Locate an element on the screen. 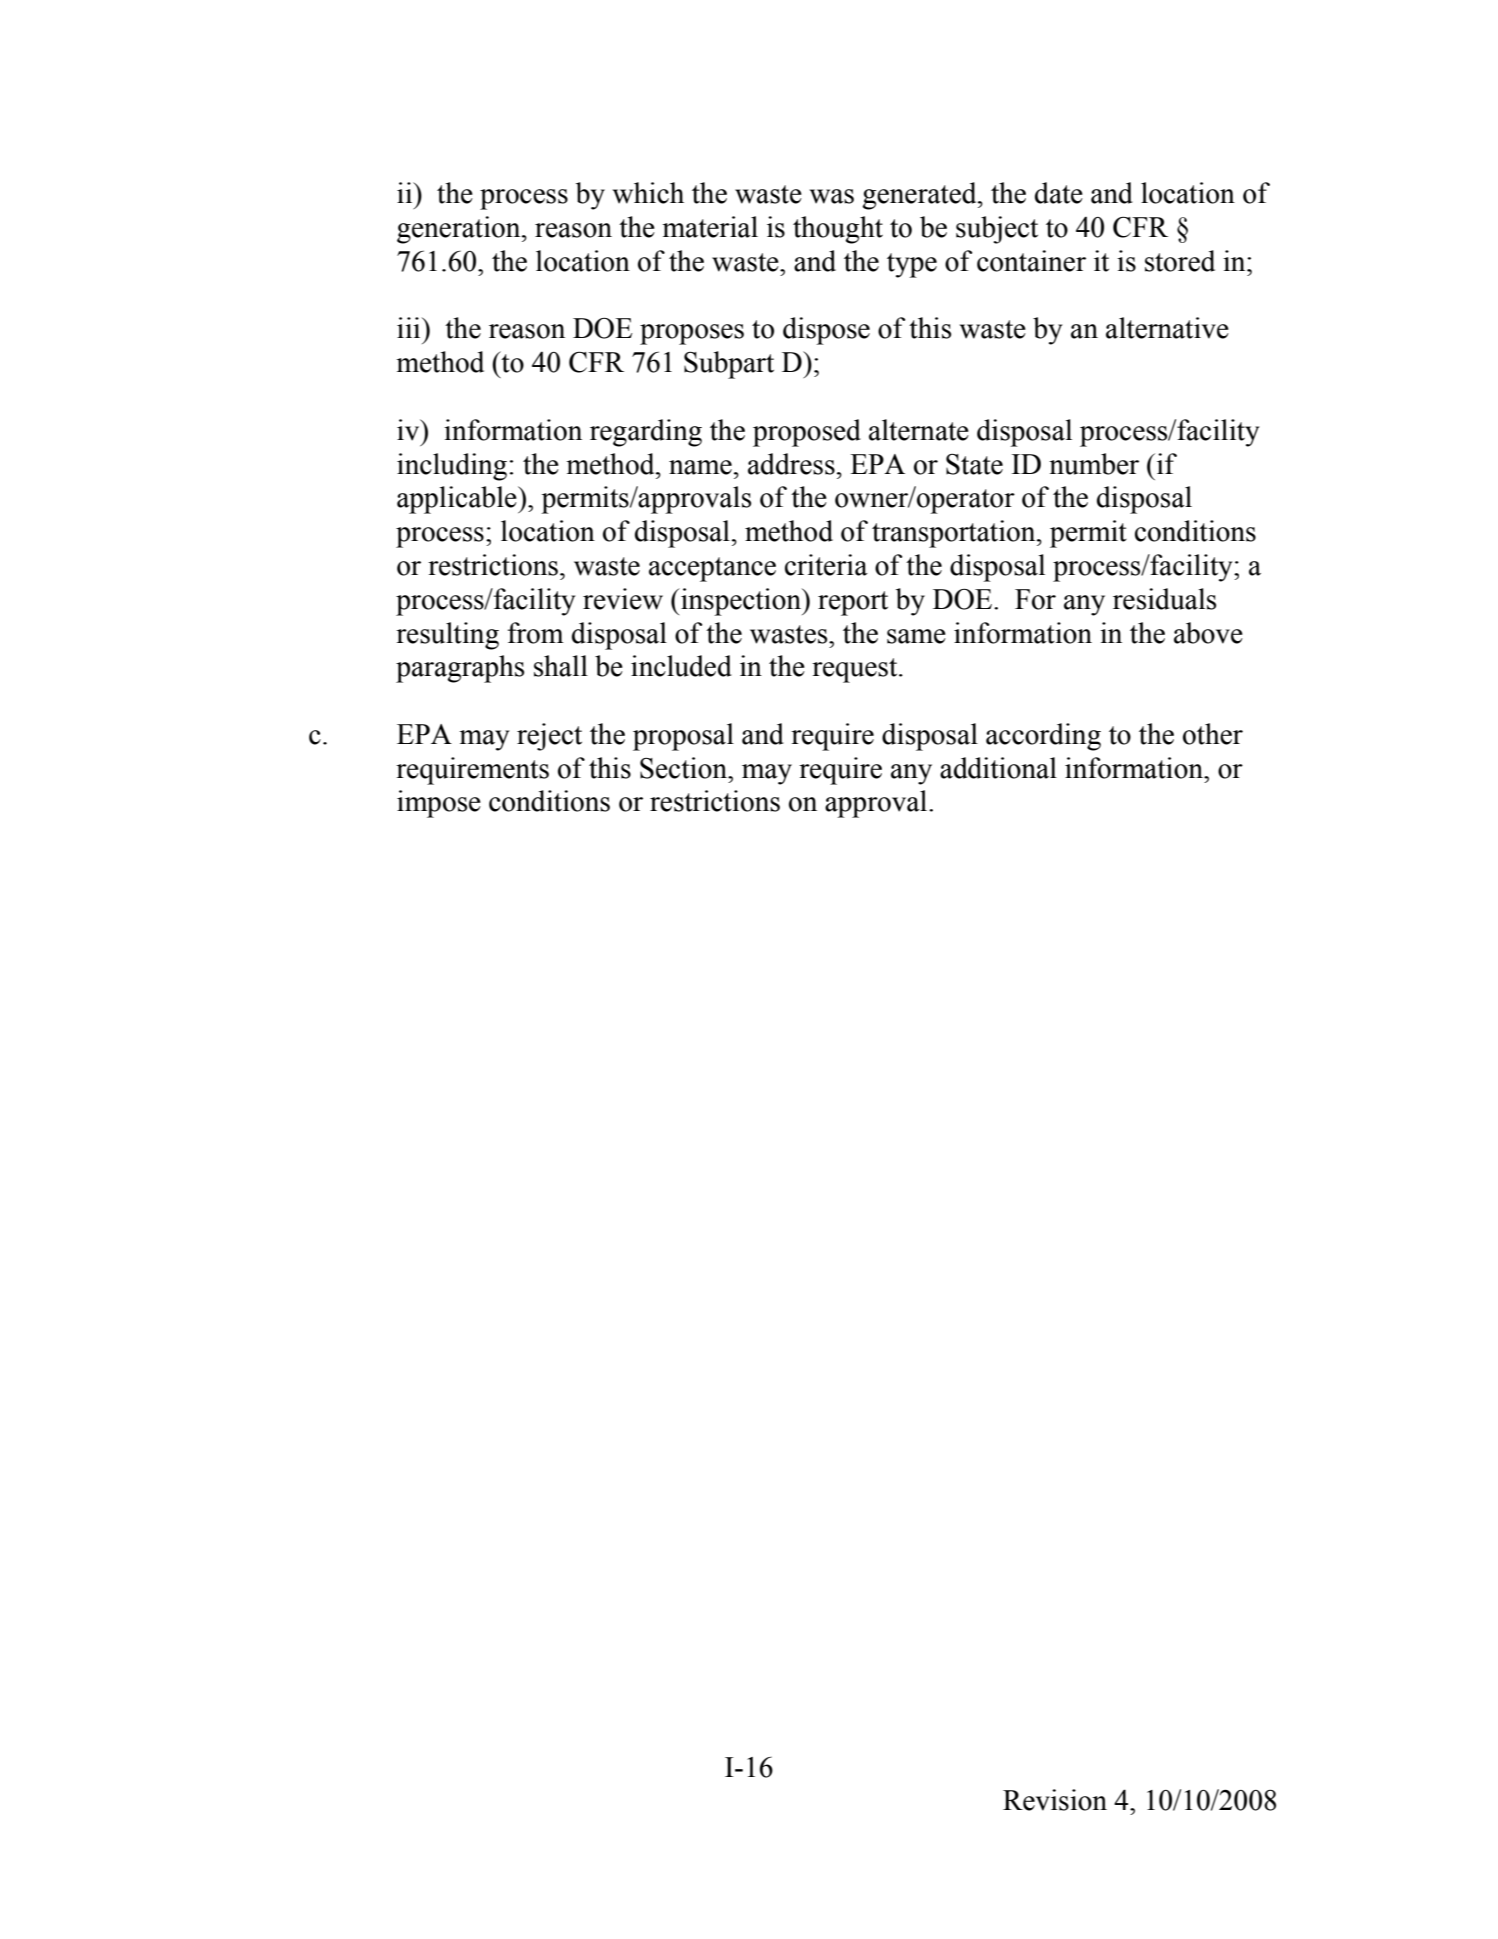 The image size is (1498, 1939). additional is located at coordinates (998, 768).
